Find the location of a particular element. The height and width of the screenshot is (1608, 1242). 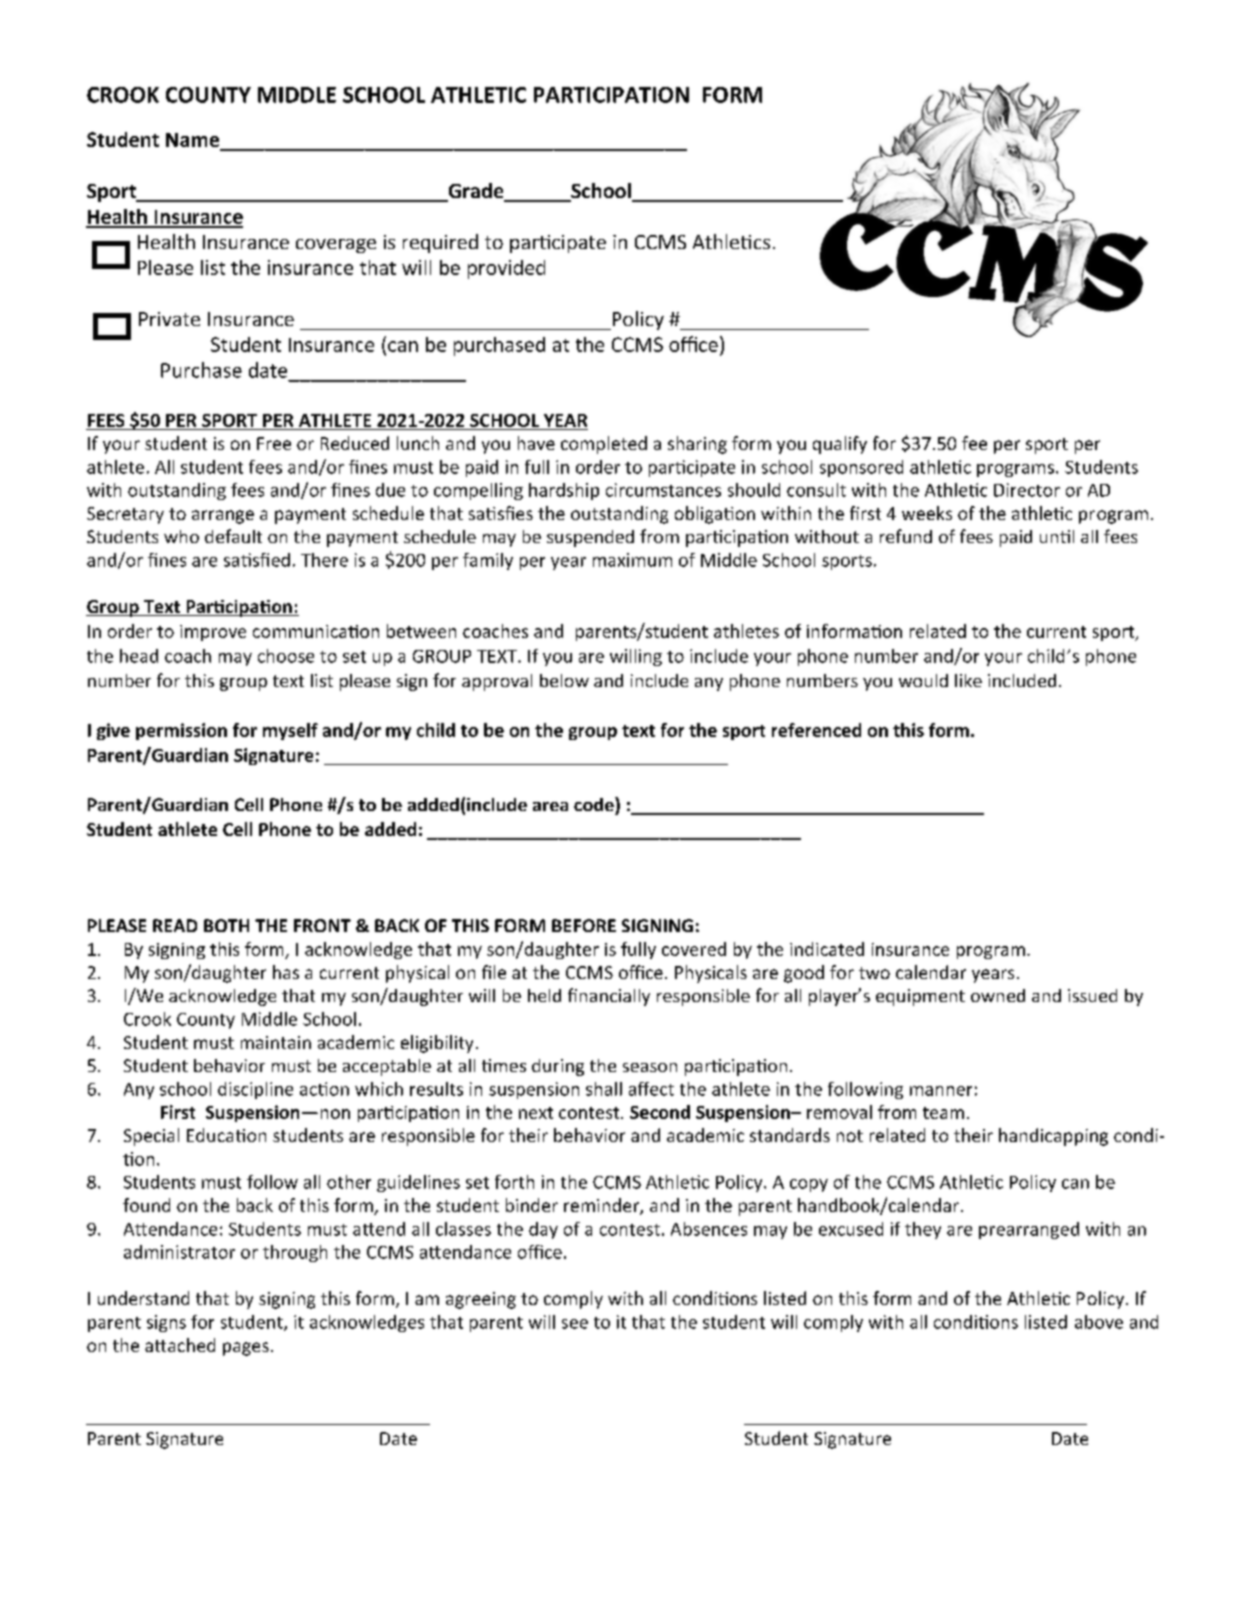

qualify is located at coordinates (840, 445).
